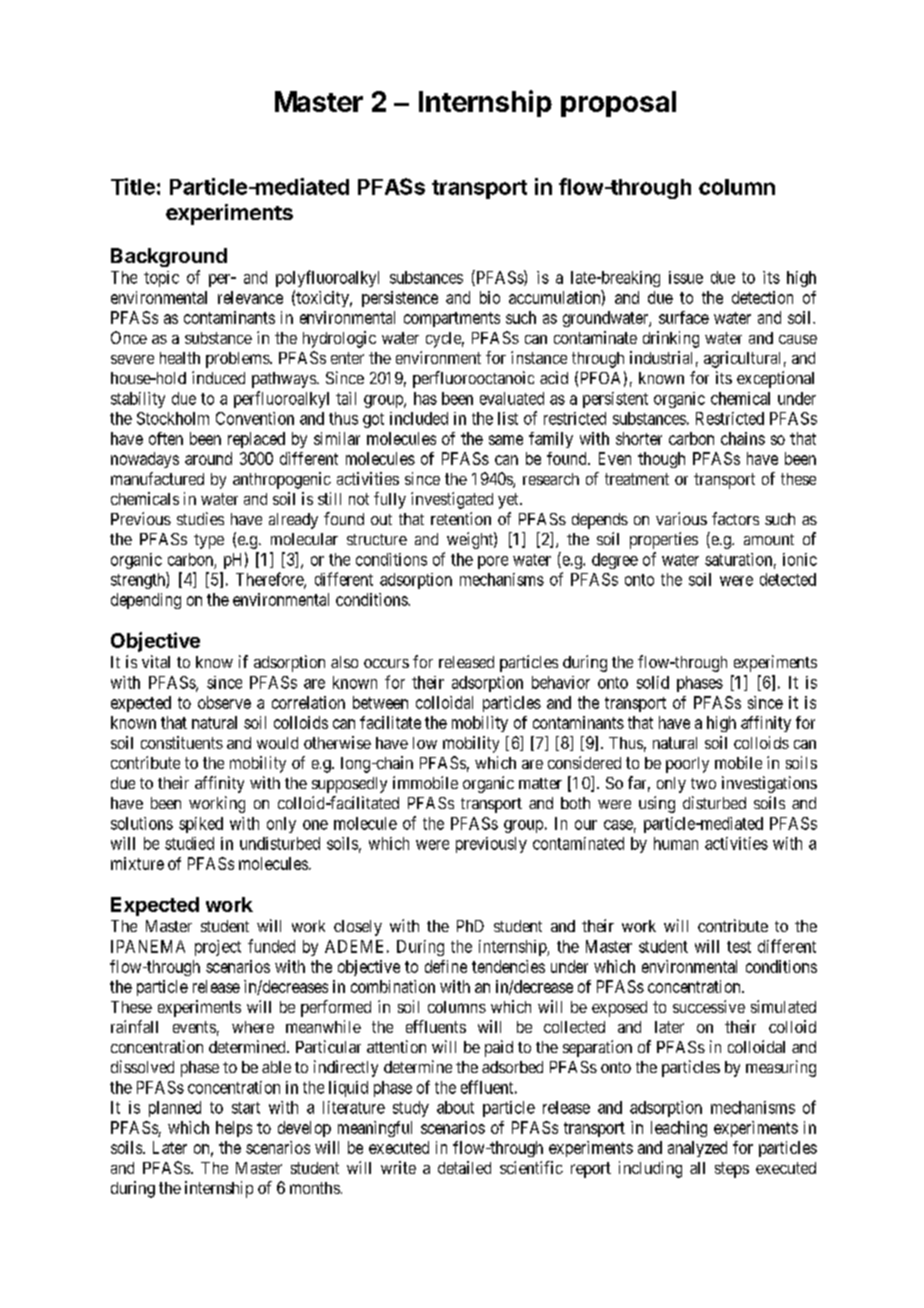 The image size is (924, 1308). I want to click on Title, so click(133, 186).
